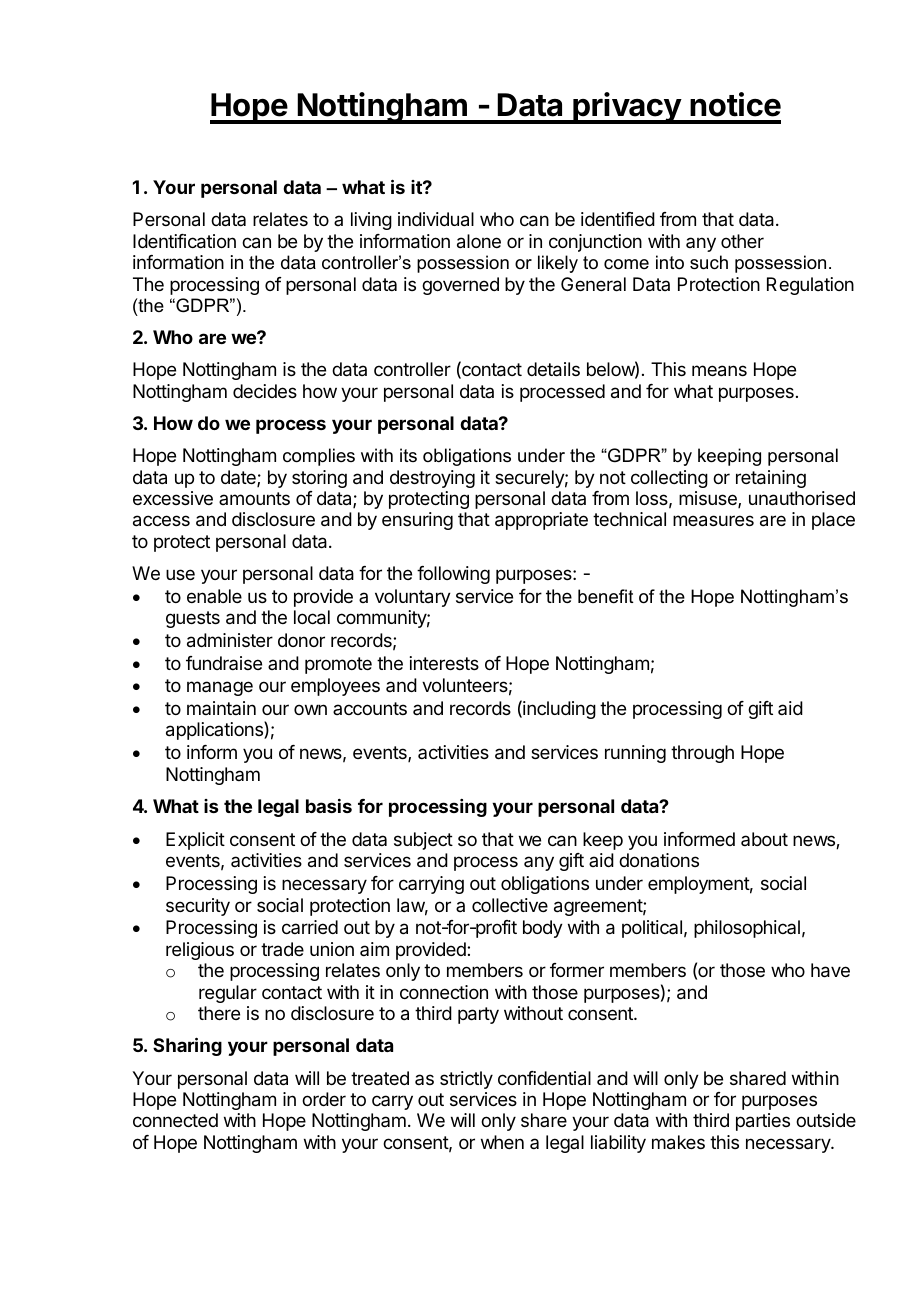 Image resolution: width=924 pixels, height=1308 pixels. What do you see at coordinates (423, 841) in the page?
I see `subject` at bounding box center [423, 841].
